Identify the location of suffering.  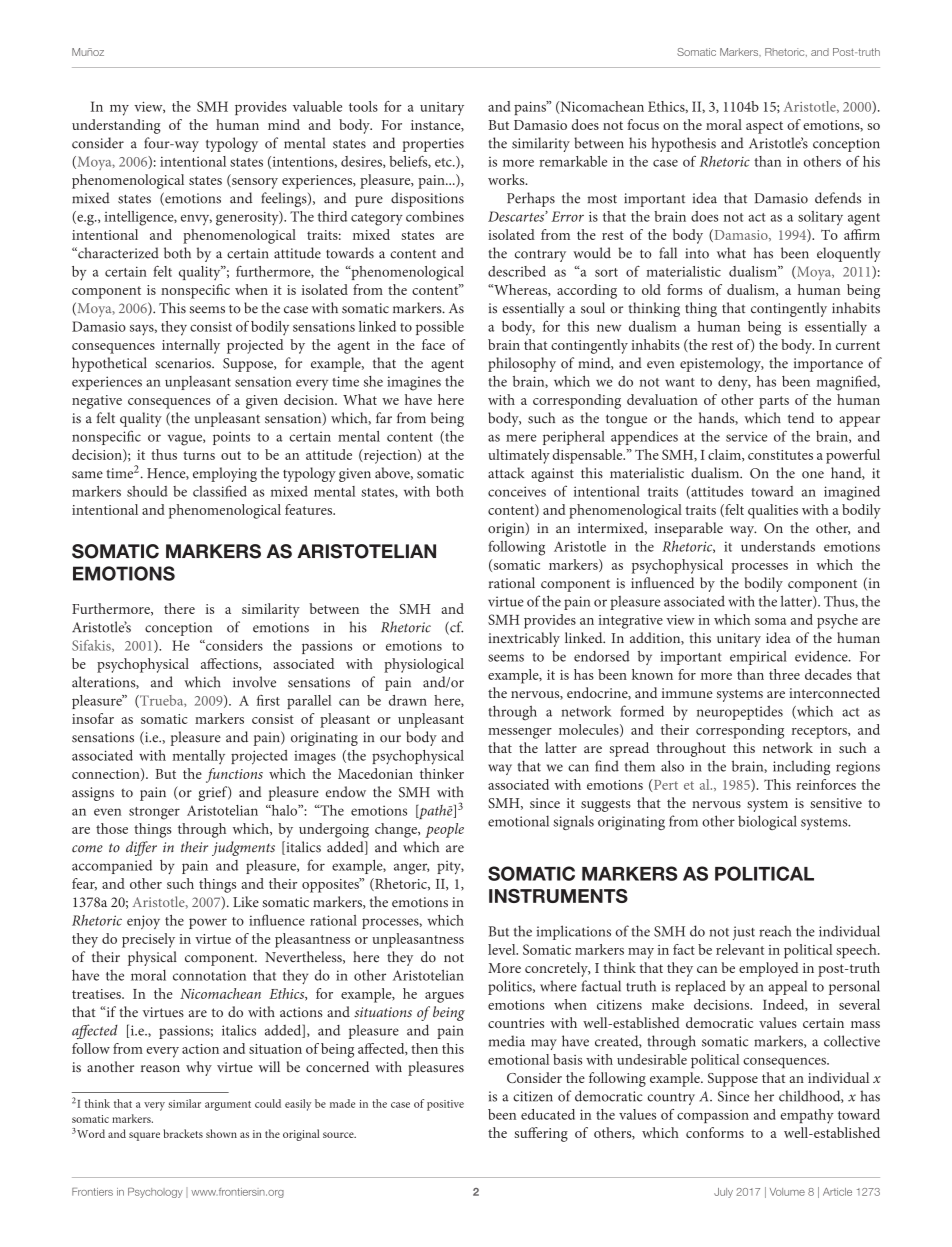
(541, 1134).
